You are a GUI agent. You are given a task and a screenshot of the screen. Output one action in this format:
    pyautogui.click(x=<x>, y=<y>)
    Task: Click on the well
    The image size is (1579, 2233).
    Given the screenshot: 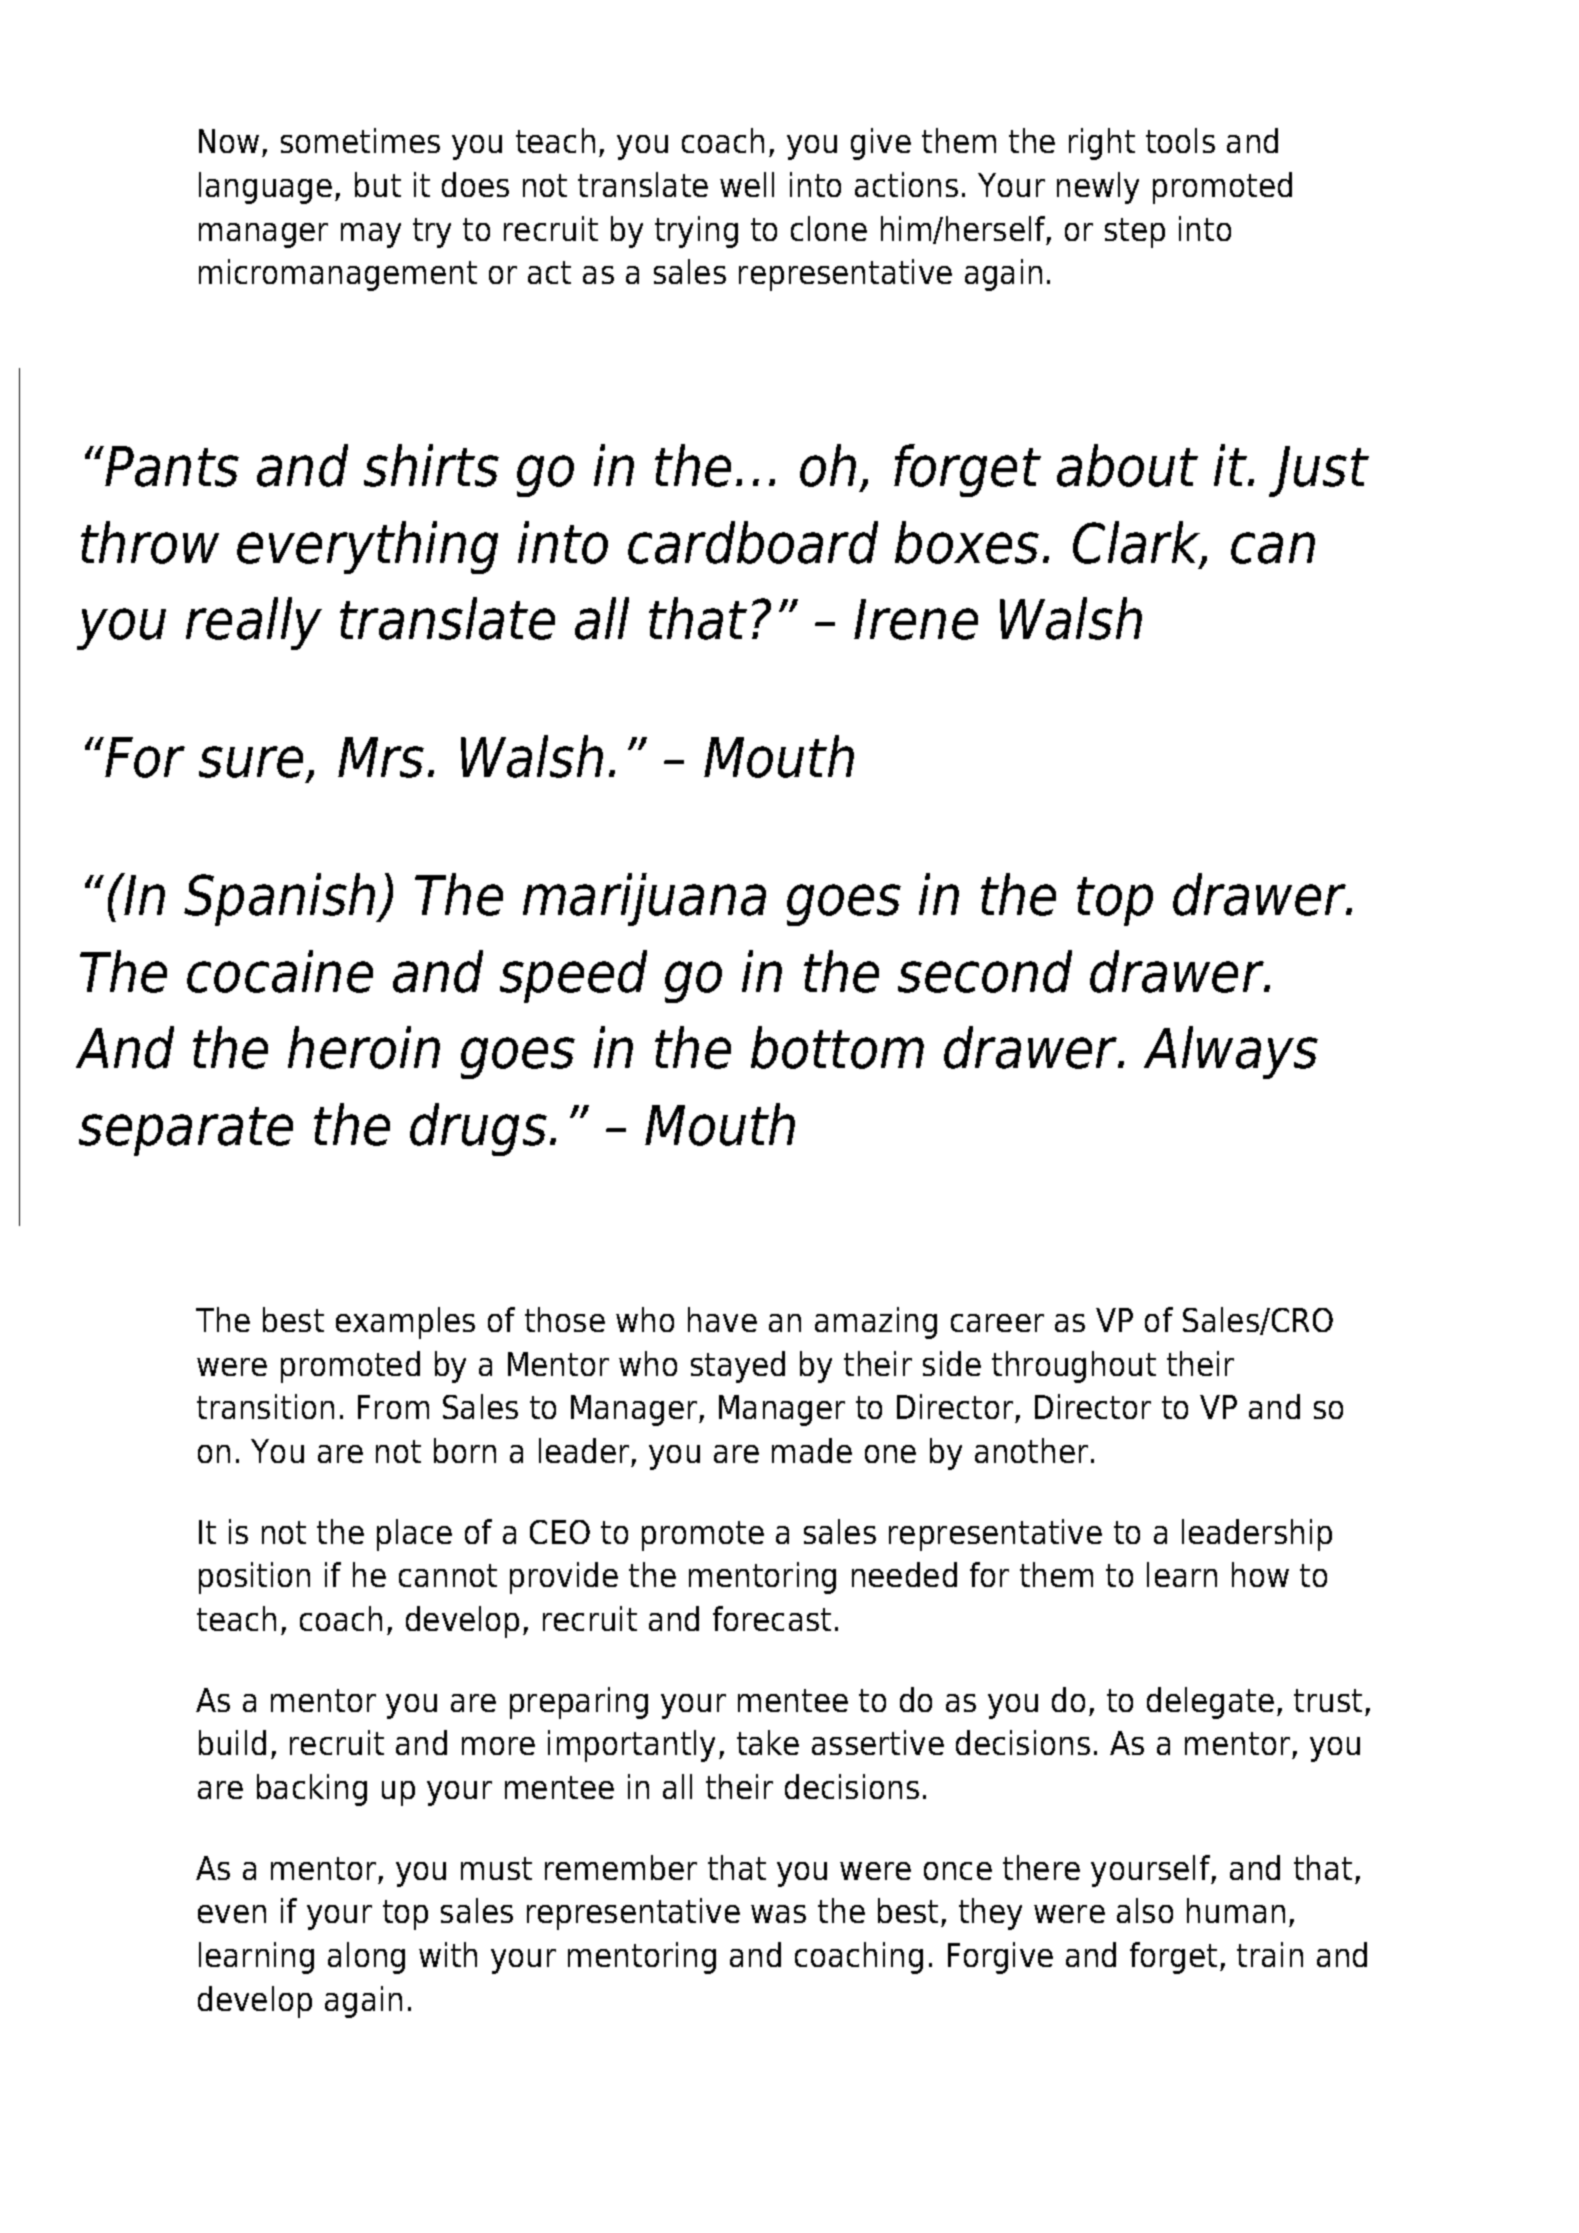 What is the action you would take?
    pyautogui.click(x=747, y=184)
